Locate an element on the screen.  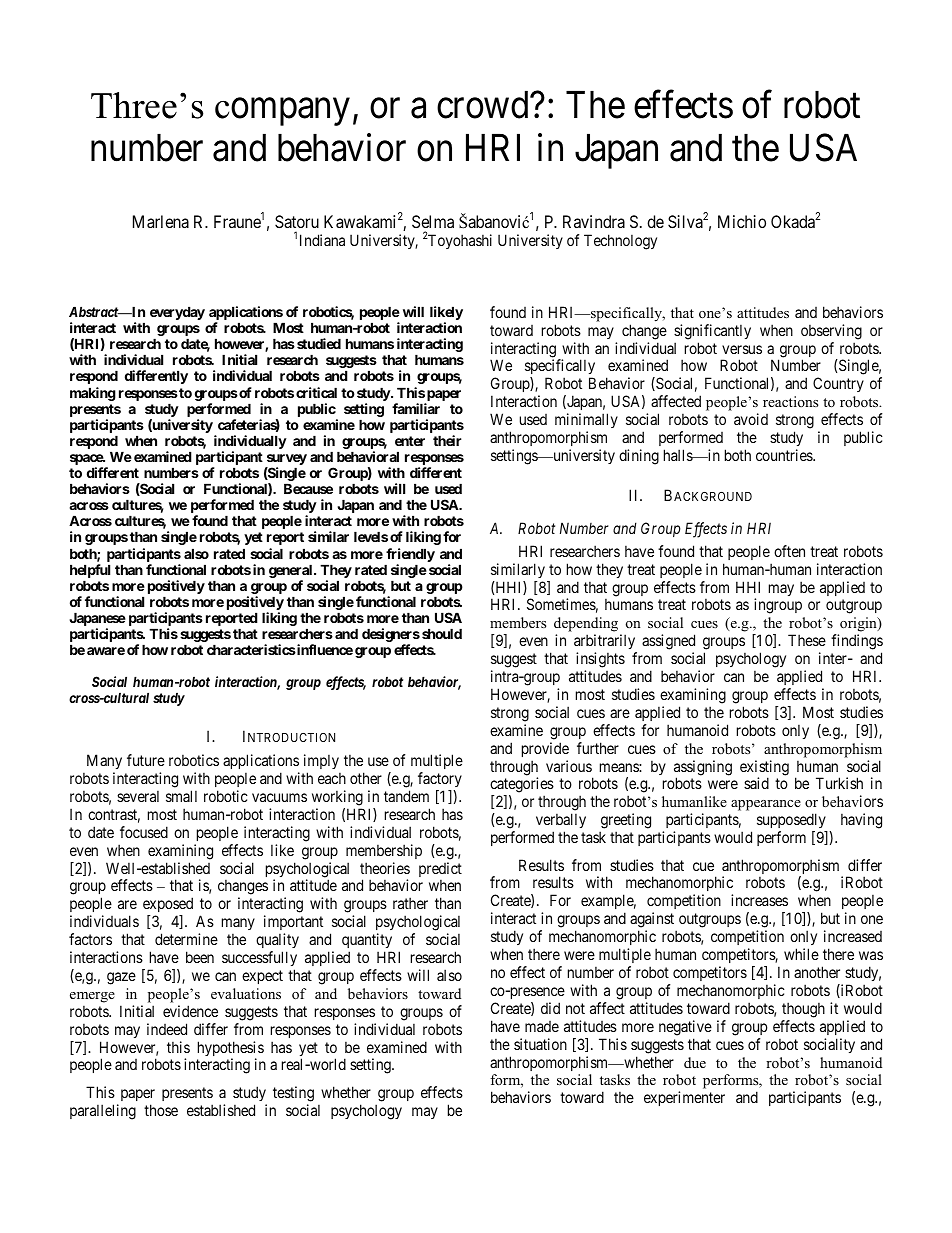
These is located at coordinates (807, 640).
